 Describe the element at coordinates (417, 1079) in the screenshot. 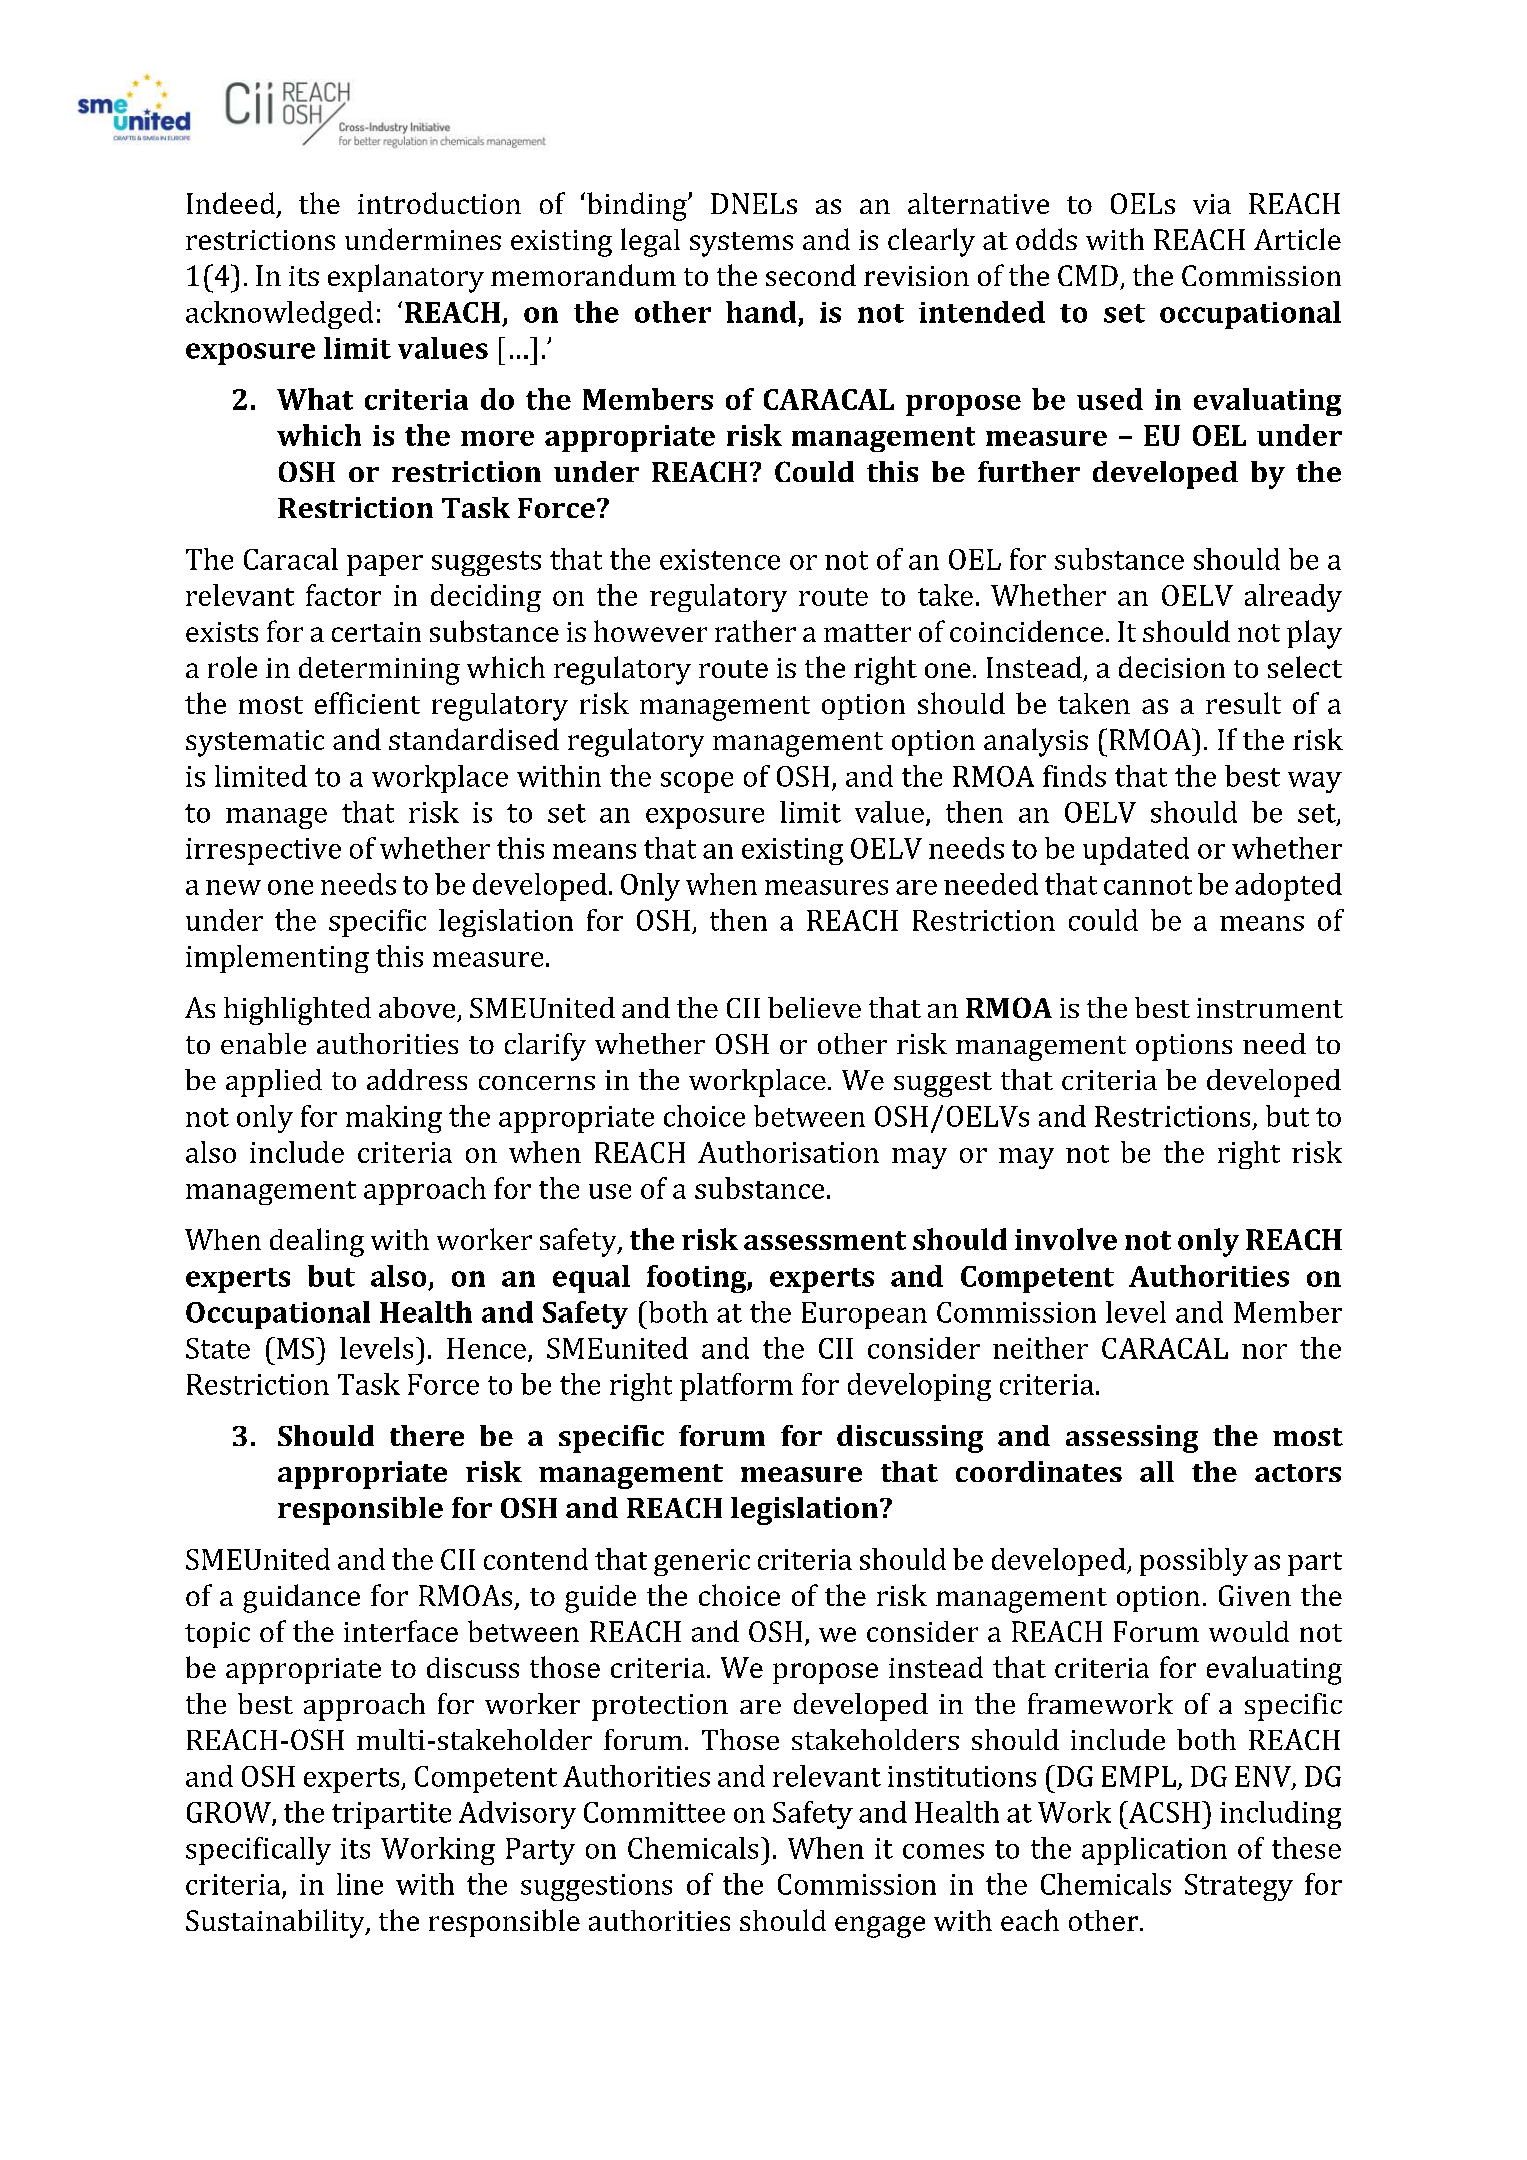

I see `address` at that location.
